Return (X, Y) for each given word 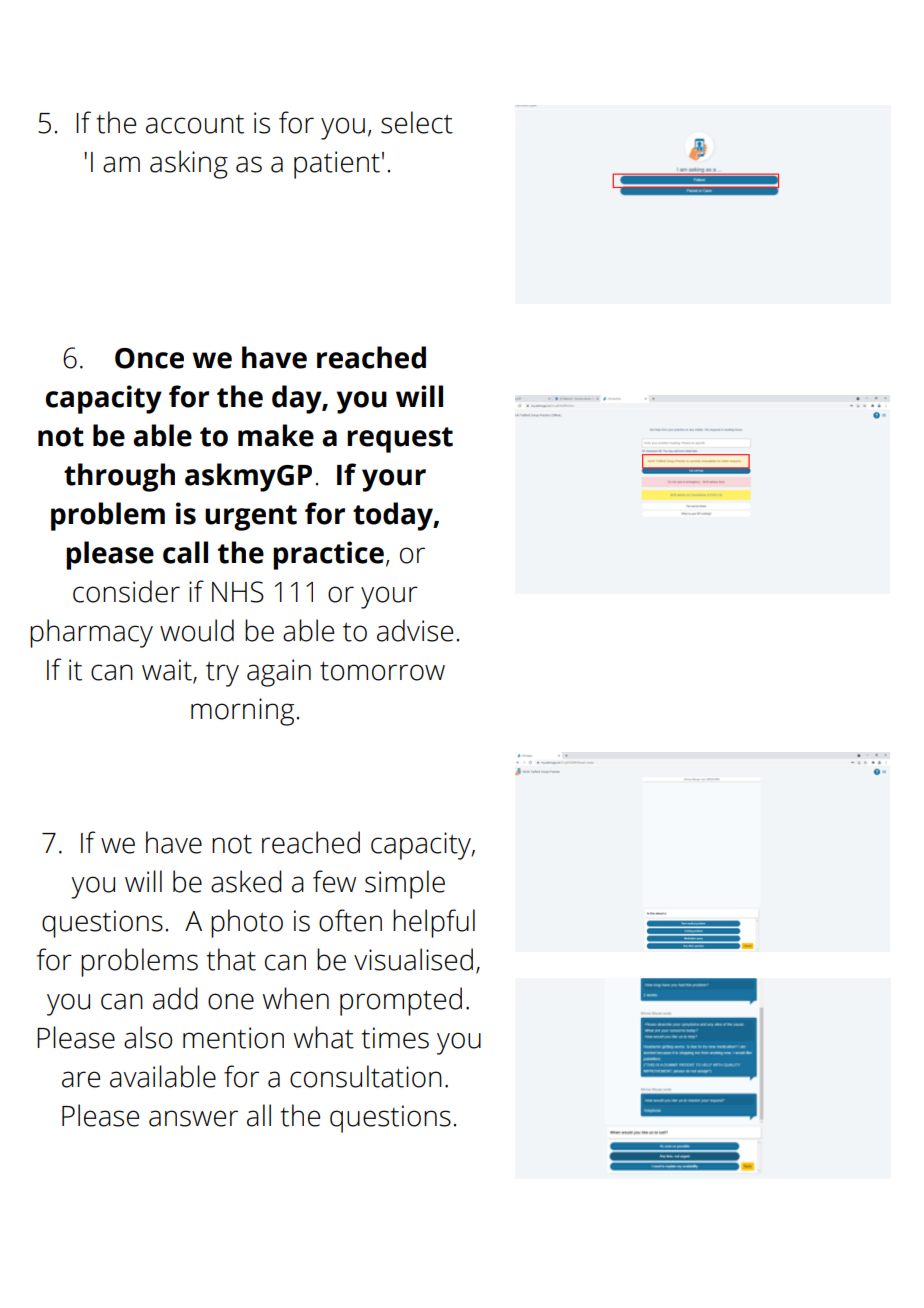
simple (405, 884)
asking (189, 164)
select (417, 122)
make (276, 435)
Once (149, 358)
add (175, 998)
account (195, 124)
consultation (366, 1076)
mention (233, 1038)
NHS (238, 592)
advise (415, 630)
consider (126, 591)
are (81, 1079)
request (400, 440)
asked (246, 881)
